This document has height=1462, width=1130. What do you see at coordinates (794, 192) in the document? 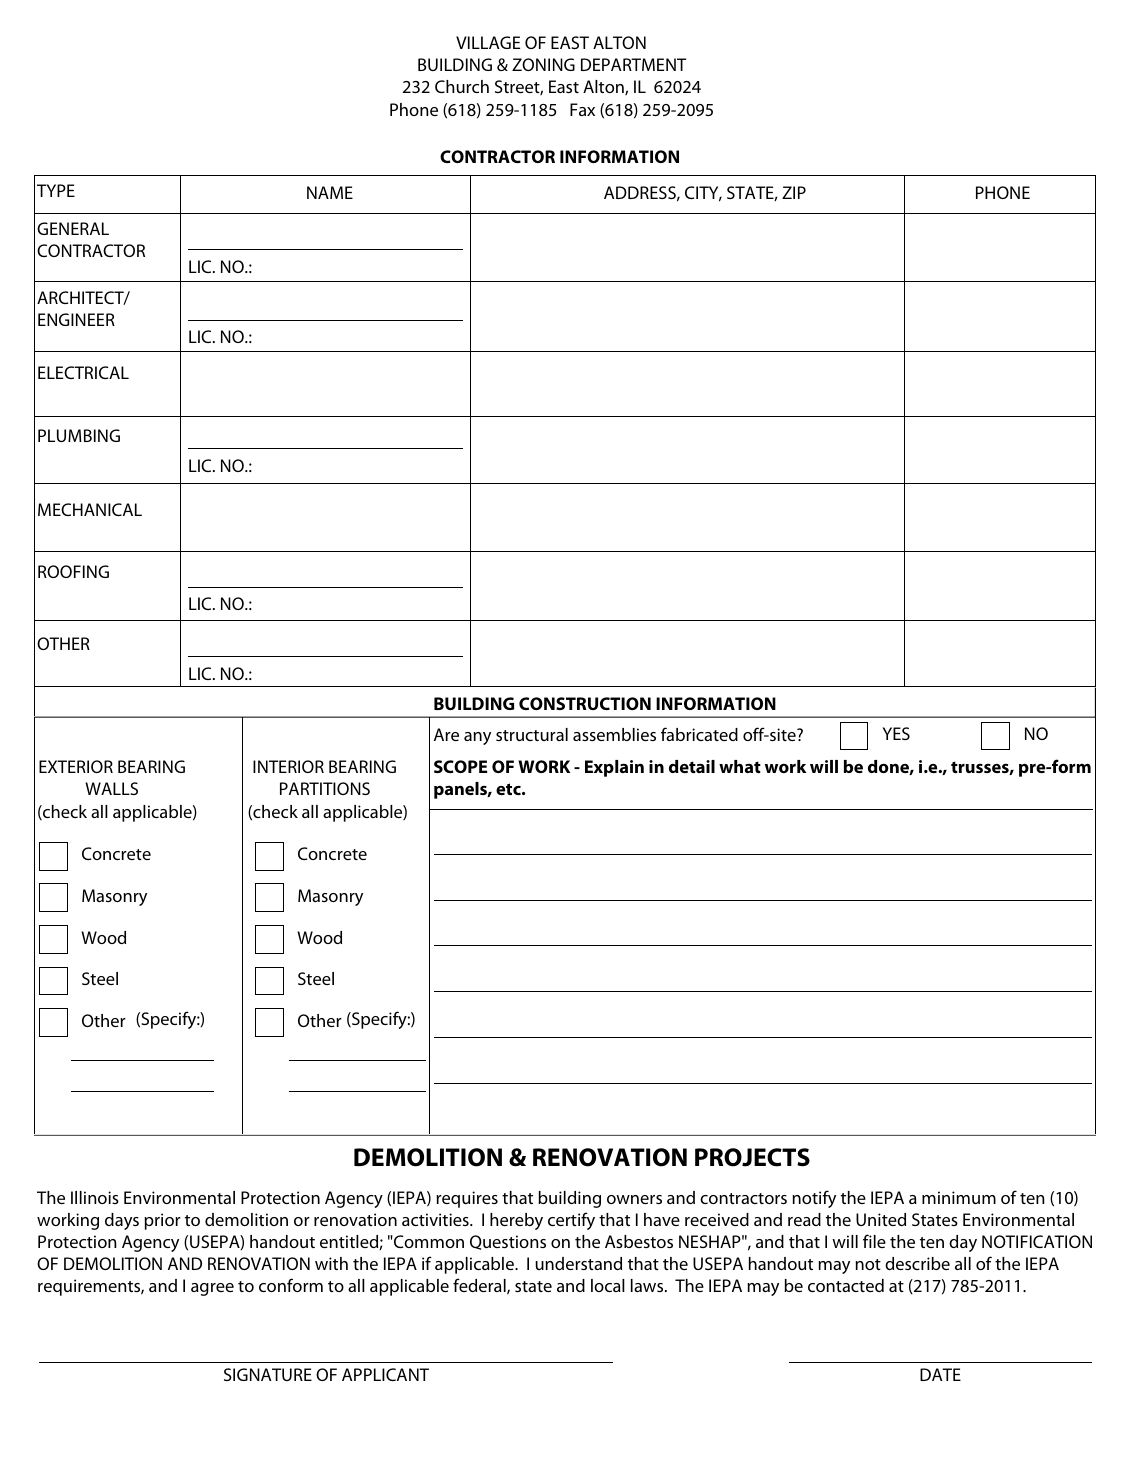
I see `ZIP` at bounding box center [794, 192].
